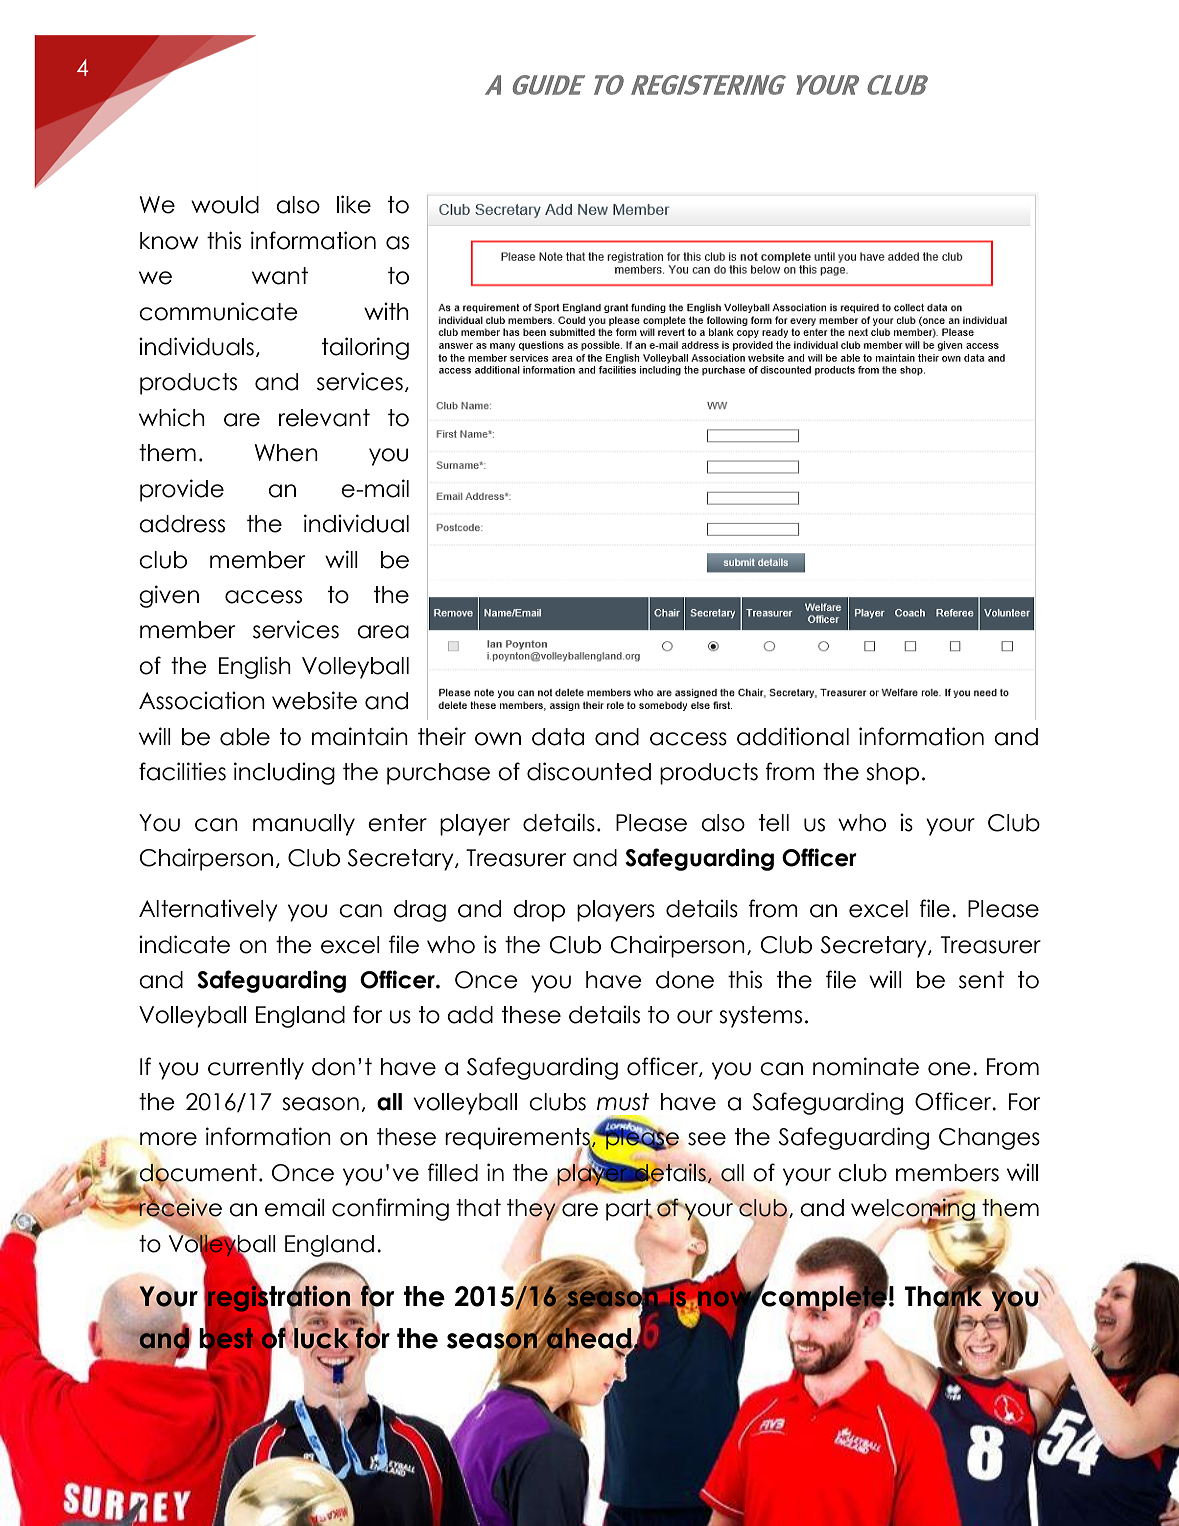  I want to click on would, so click(225, 205).
